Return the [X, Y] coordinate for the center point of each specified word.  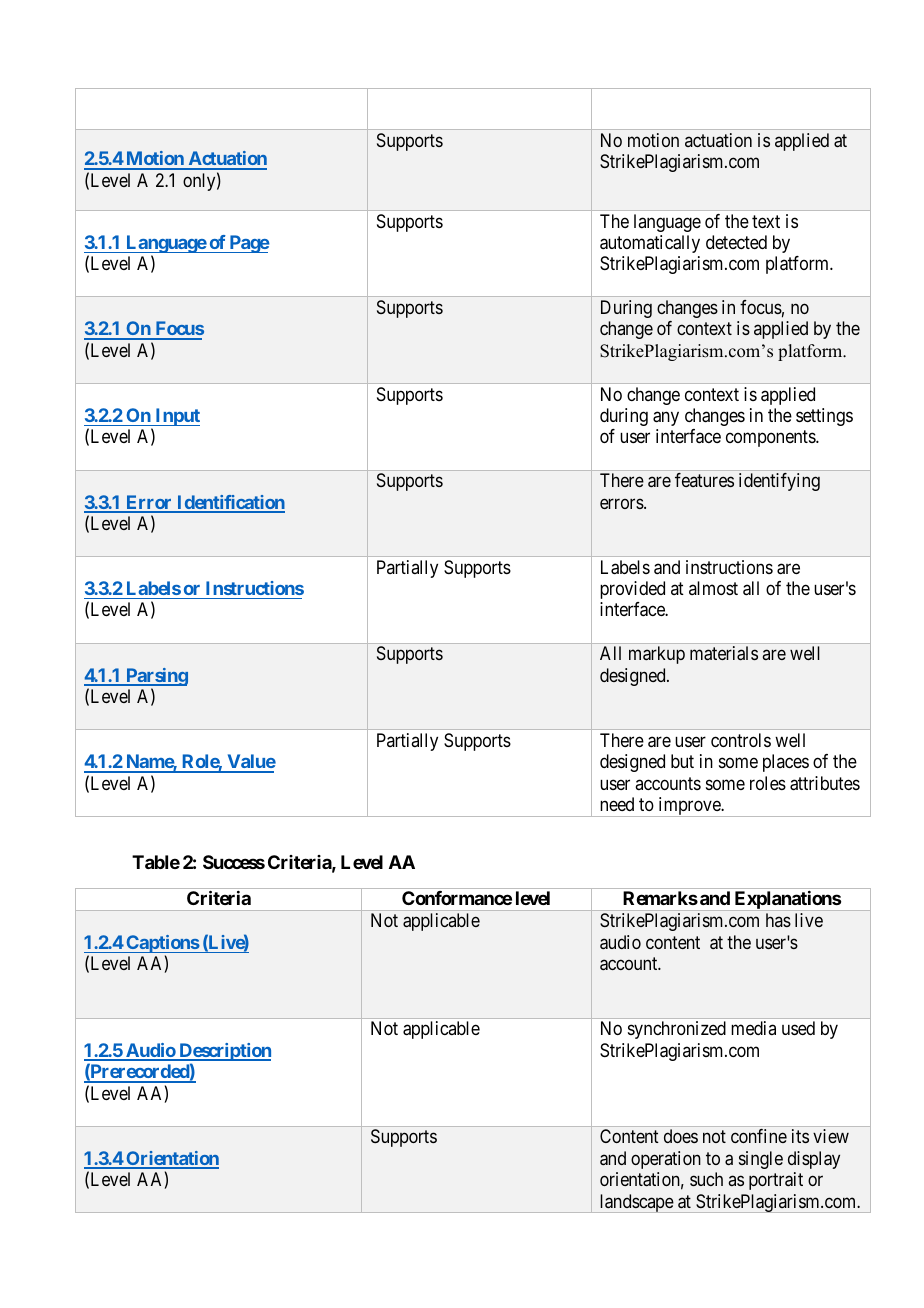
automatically [650, 244]
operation [666, 1160]
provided [632, 590]
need [617, 804]
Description [224, 1053]
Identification [230, 503]
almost [713, 588]
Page [248, 244]
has [778, 920]
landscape [636, 1203]
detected [736, 242]
